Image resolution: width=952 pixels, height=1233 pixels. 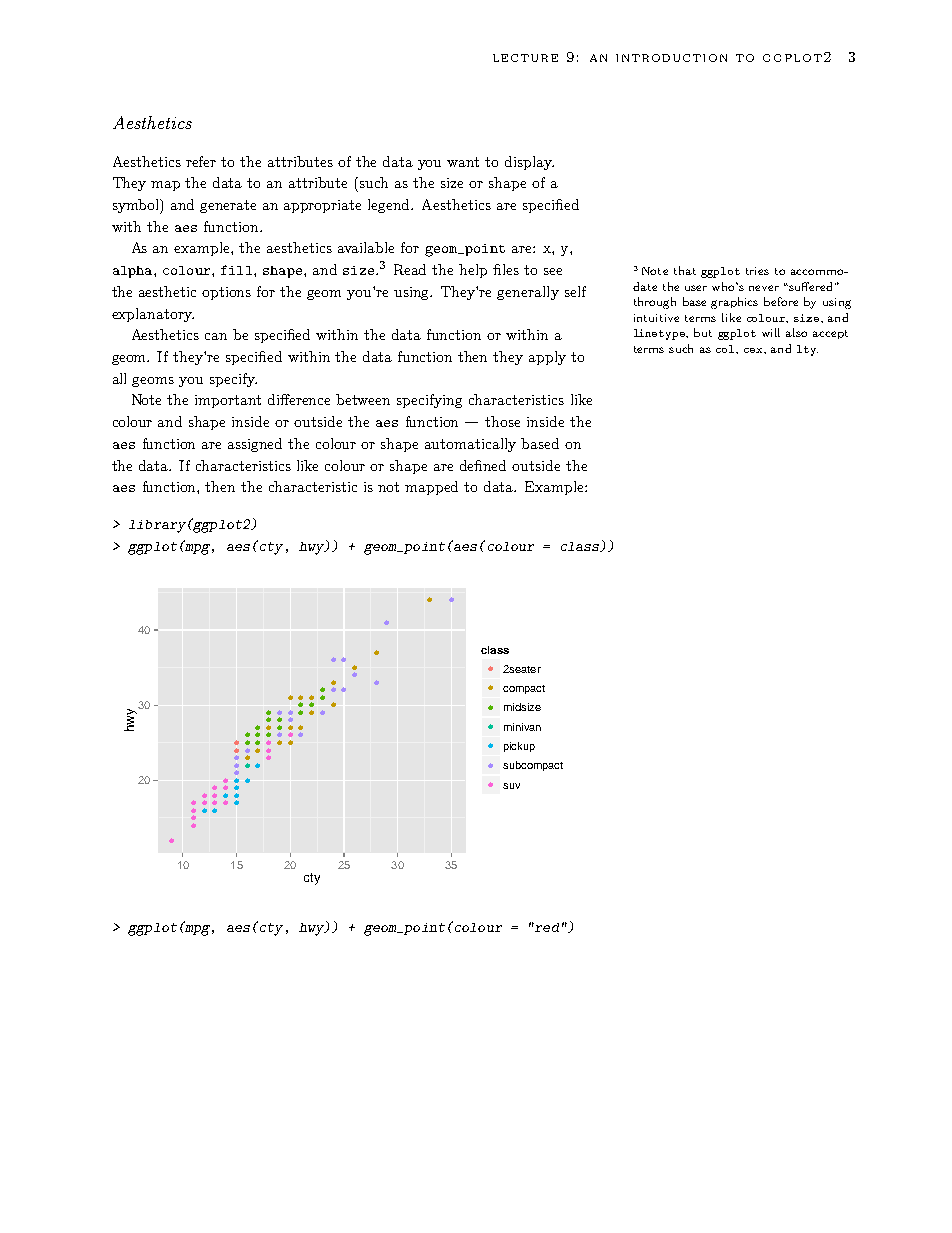 What do you see at coordinates (671, 58) in the image?
I see `introduction` at bounding box center [671, 58].
